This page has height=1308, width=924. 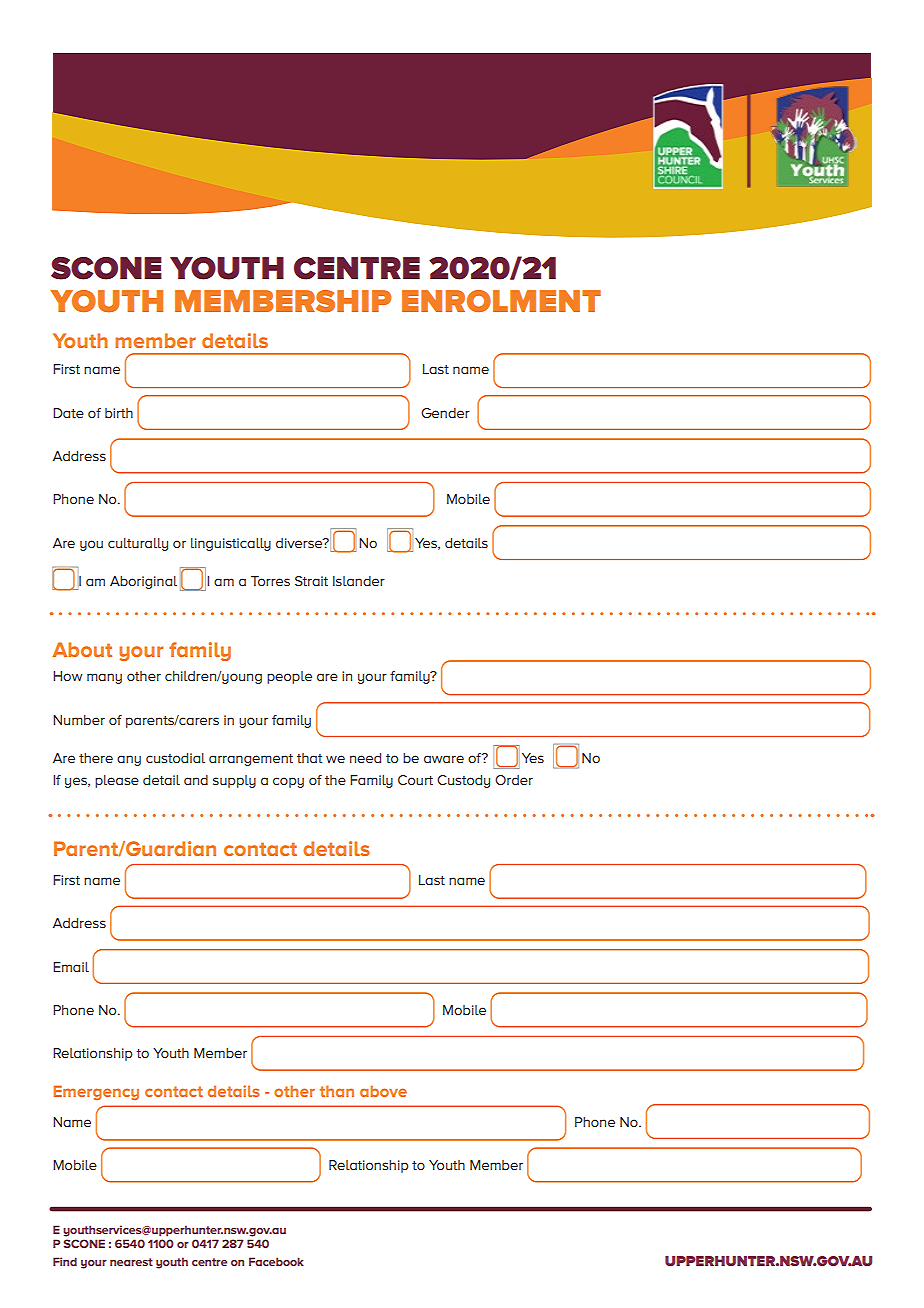 I want to click on Custody, so click(x=463, y=781).
